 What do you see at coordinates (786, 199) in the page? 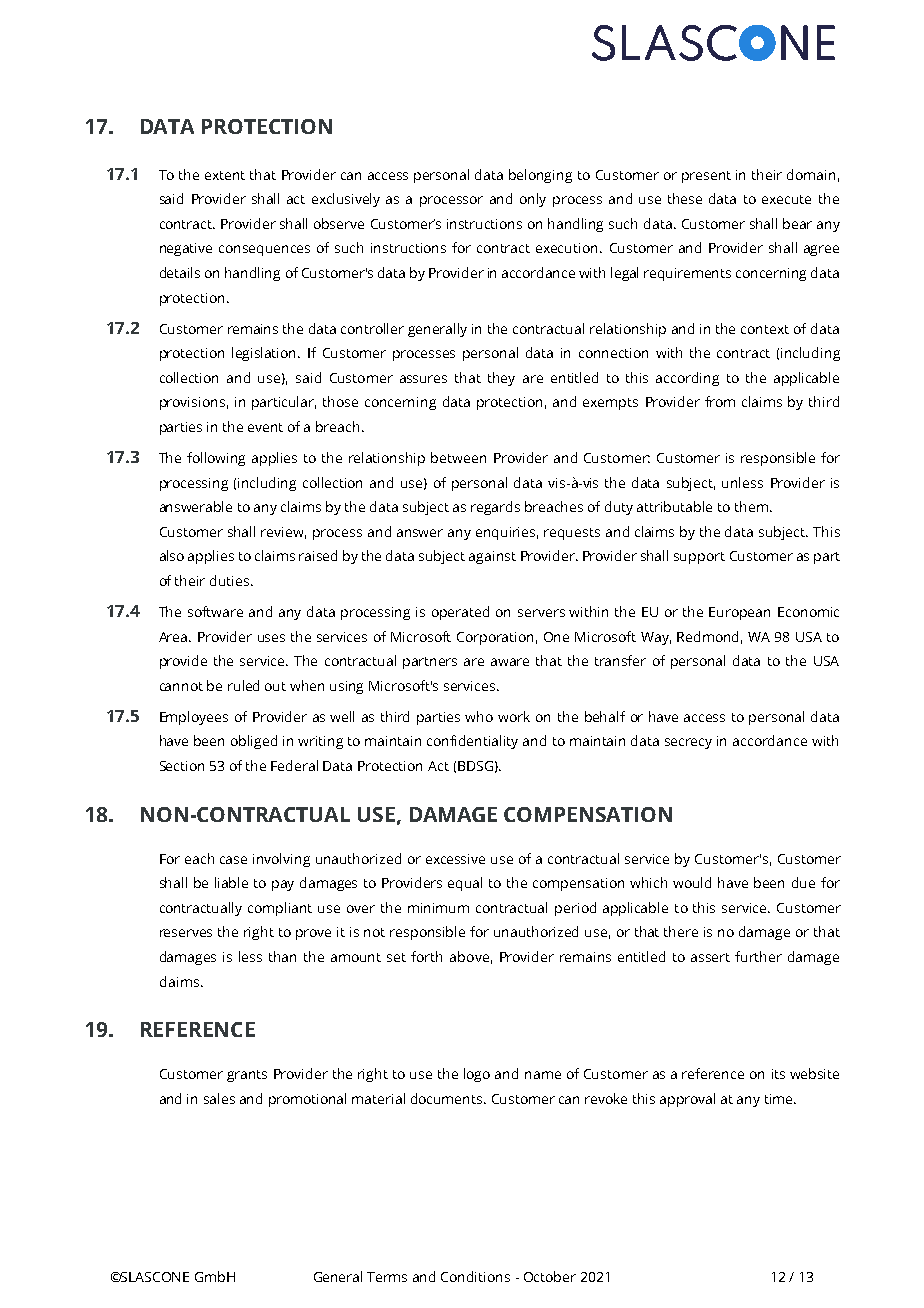
I see `execute` at bounding box center [786, 199].
